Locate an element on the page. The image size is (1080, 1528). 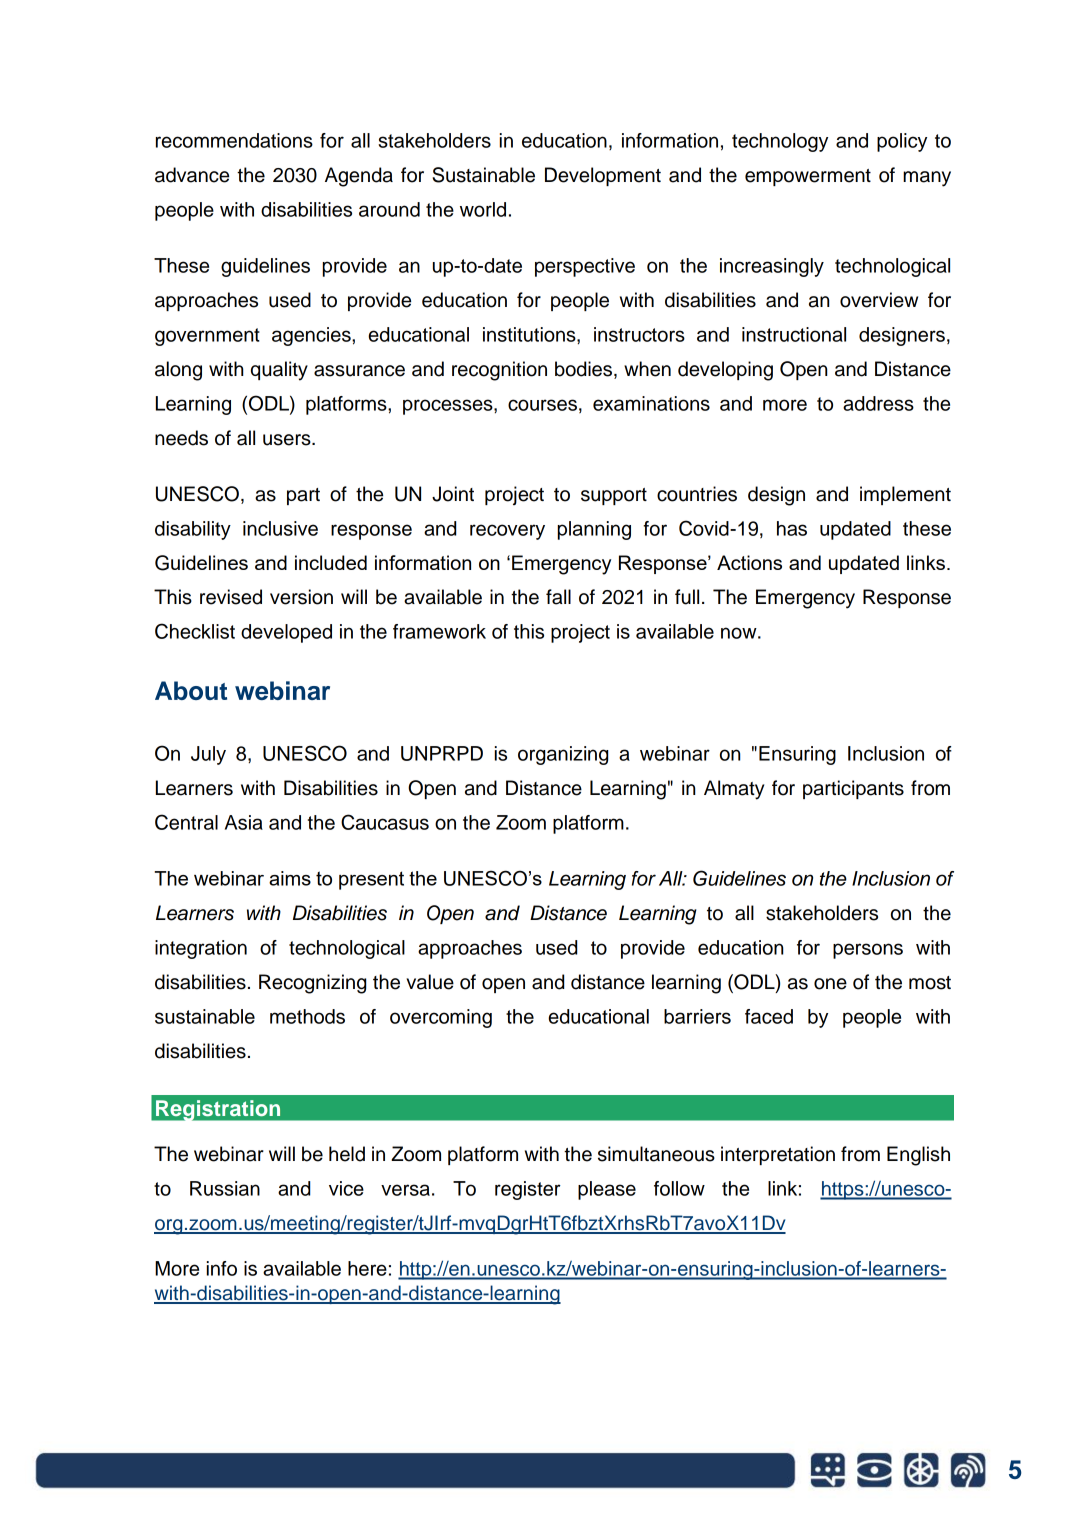
please is located at coordinates (607, 1190).
